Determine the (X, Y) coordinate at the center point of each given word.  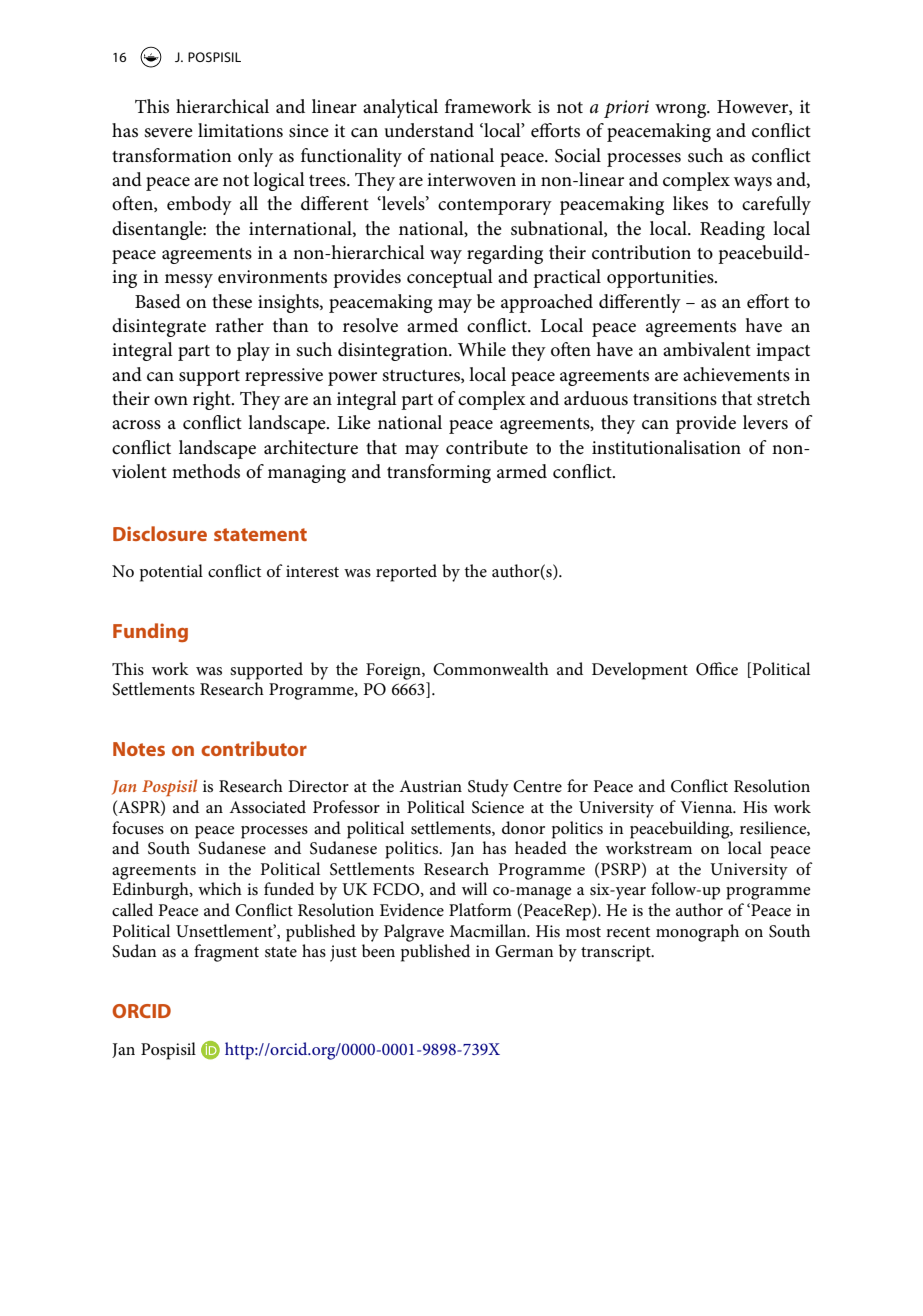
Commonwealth (491, 669)
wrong (682, 111)
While (482, 349)
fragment (226, 953)
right (213, 400)
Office (717, 669)
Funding (150, 632)
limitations (240, 130)
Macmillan (489, 930)
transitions (675, 399)
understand (429, 130)
